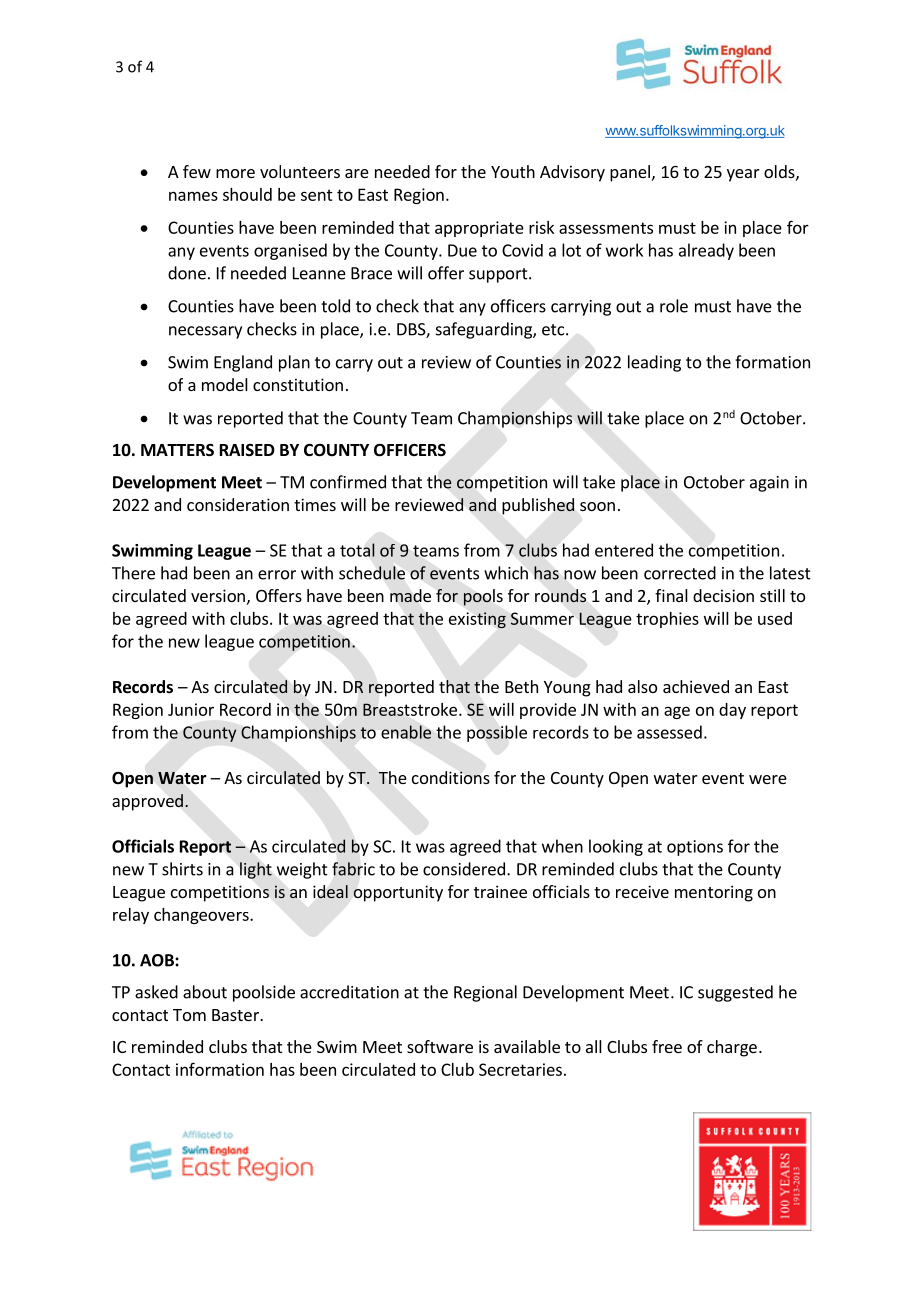 This screenshot has width=924, height=1308. Describe the element at coordinates (654, 363) in the screenshot. I see `leading` at that location.
